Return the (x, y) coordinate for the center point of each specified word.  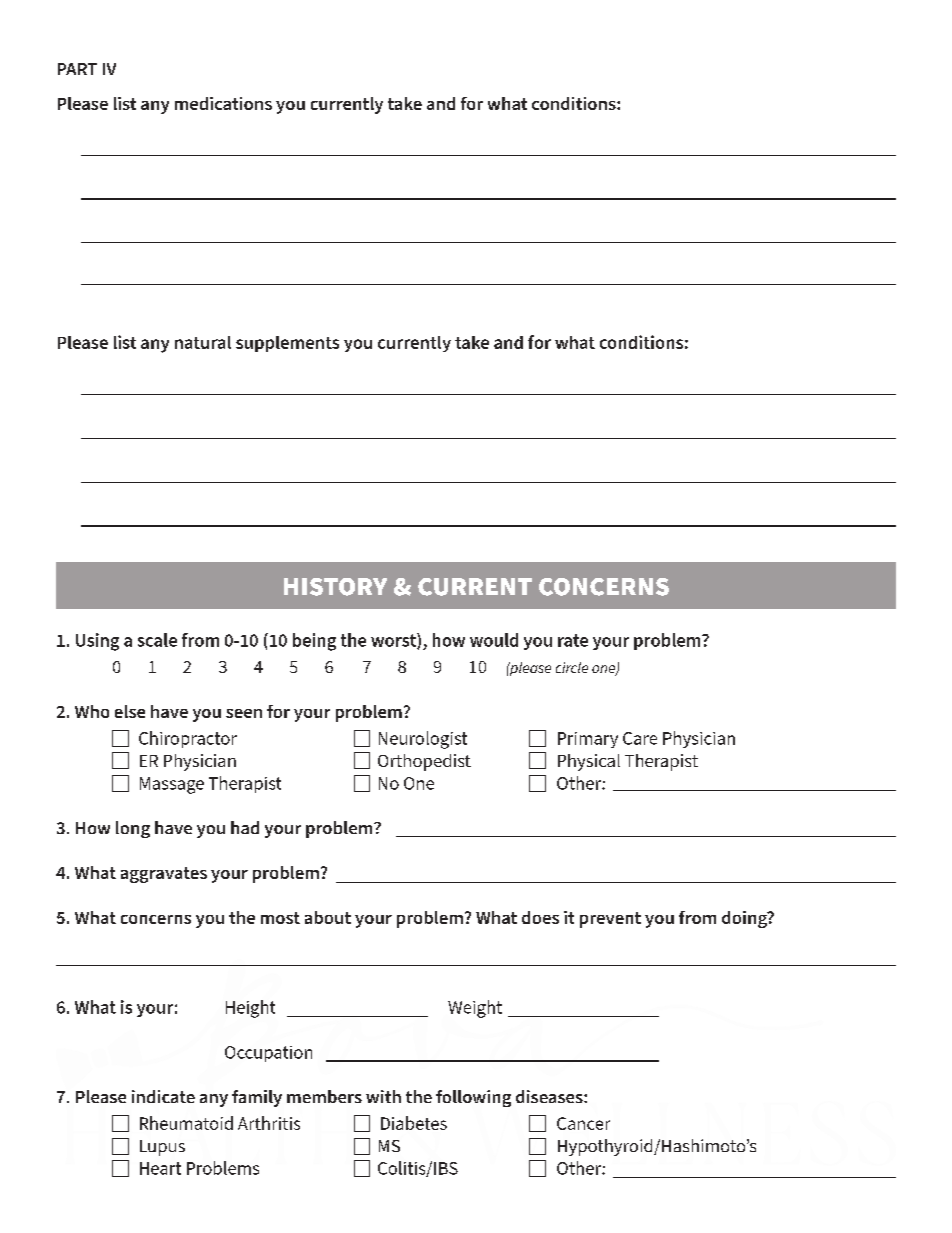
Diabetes (414, 1123)
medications (223, 103)
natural (203, 342)
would (494, 640)
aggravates (164, 875)
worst (394, 641)
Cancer (583, 1123)
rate (573, 640)
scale (157, 640)
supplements (287, 344)
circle (572, 667)
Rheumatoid (186, 1123)
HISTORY (335, 587)
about (328, 917)
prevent (610, 920)
